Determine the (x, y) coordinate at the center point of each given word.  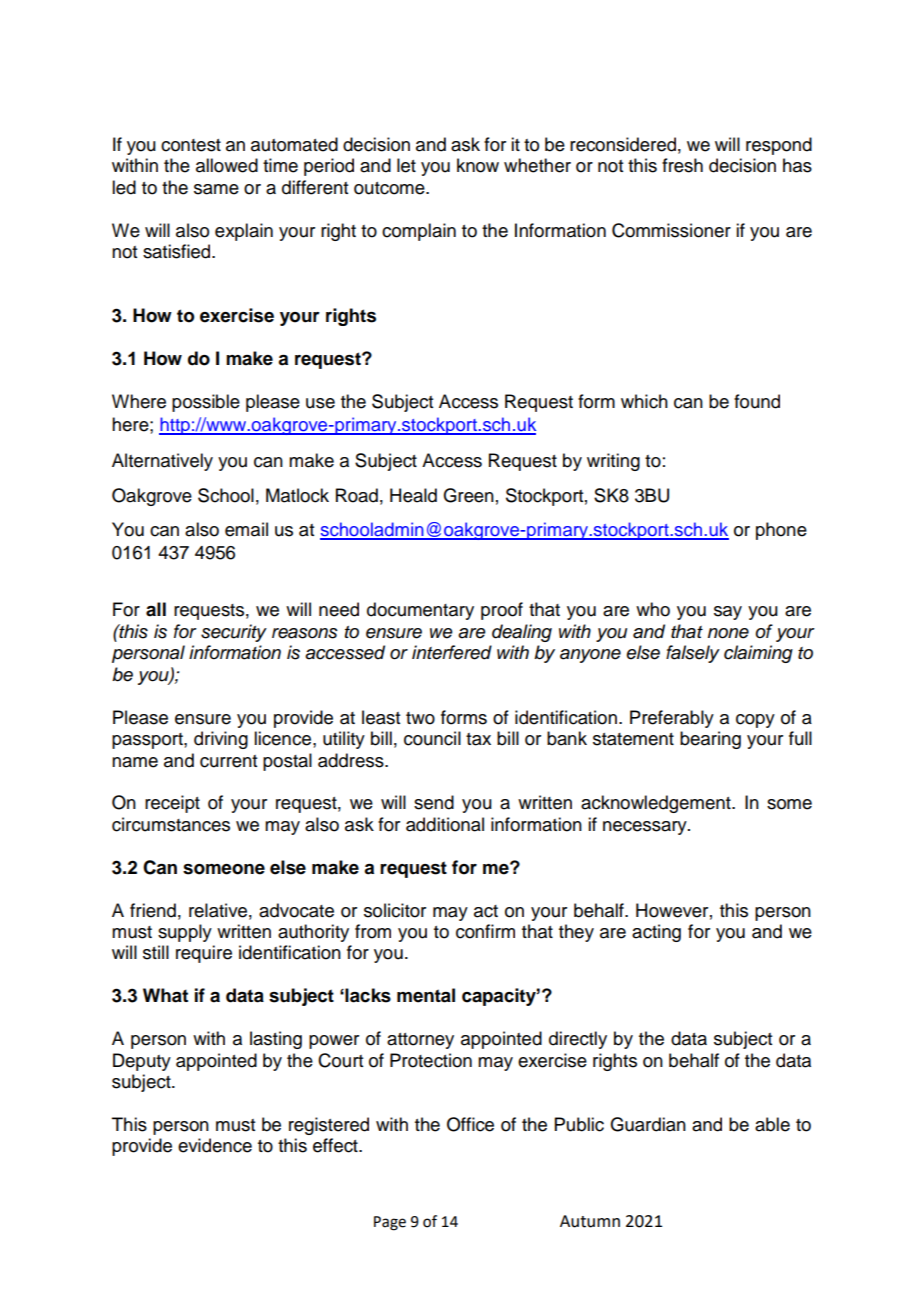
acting (656, 933)
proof (502, 611)
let (406, 165)
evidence (215, 1145)
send (434, 802)
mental (426, 995)
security (234, 633)
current (228, 761)
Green (468, 495)
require (204, 954)
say (728, 613)
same (216, 189)
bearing (710, 740)
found (757, 401)
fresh (682, 165)
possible (206, 403)
